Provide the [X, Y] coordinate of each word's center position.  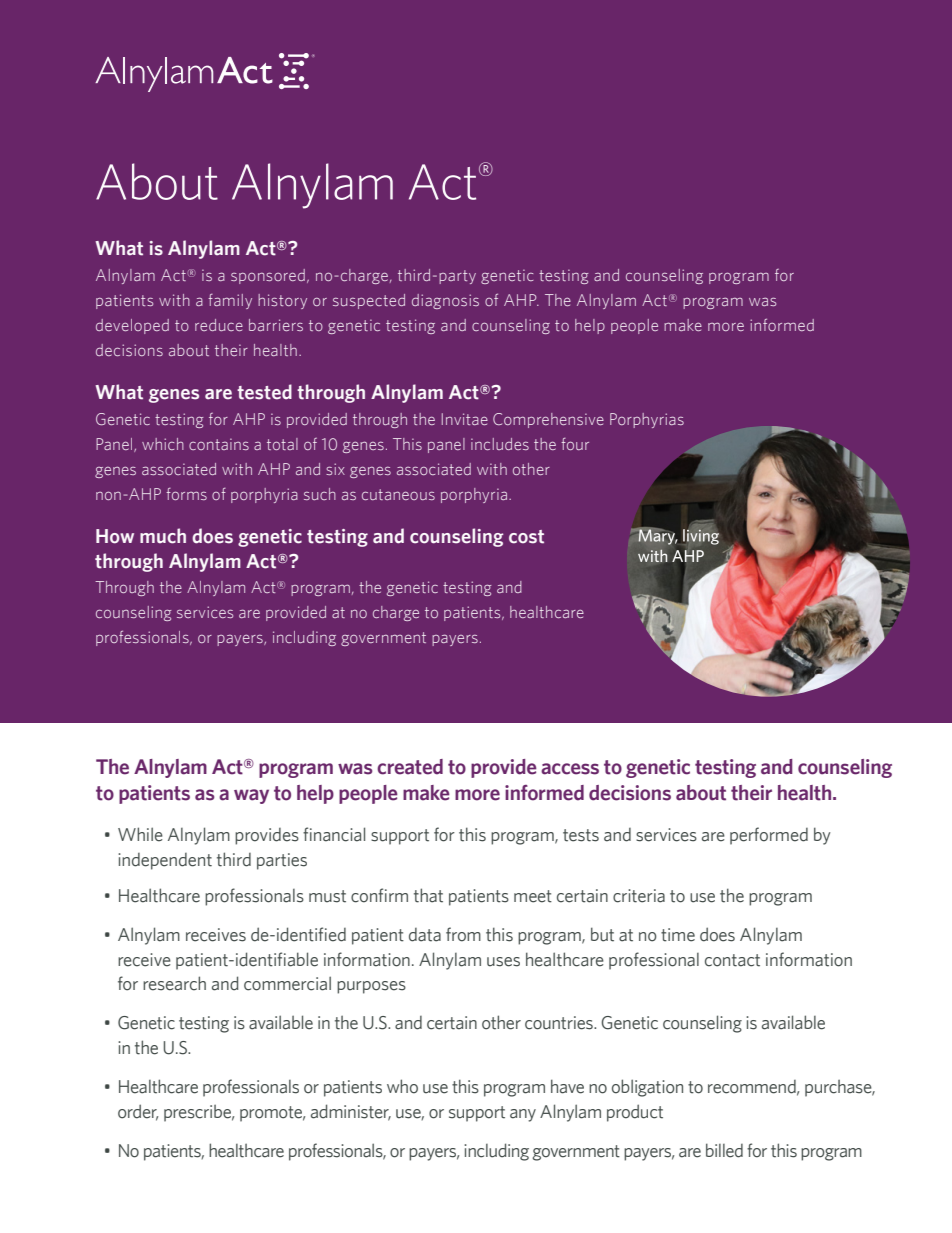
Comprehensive [548, 420]
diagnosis [445, 301]
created [410, 767]
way [251, 796]
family [230, 301]
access [570, 769]
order [138, 1112]
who [402, 1086]
